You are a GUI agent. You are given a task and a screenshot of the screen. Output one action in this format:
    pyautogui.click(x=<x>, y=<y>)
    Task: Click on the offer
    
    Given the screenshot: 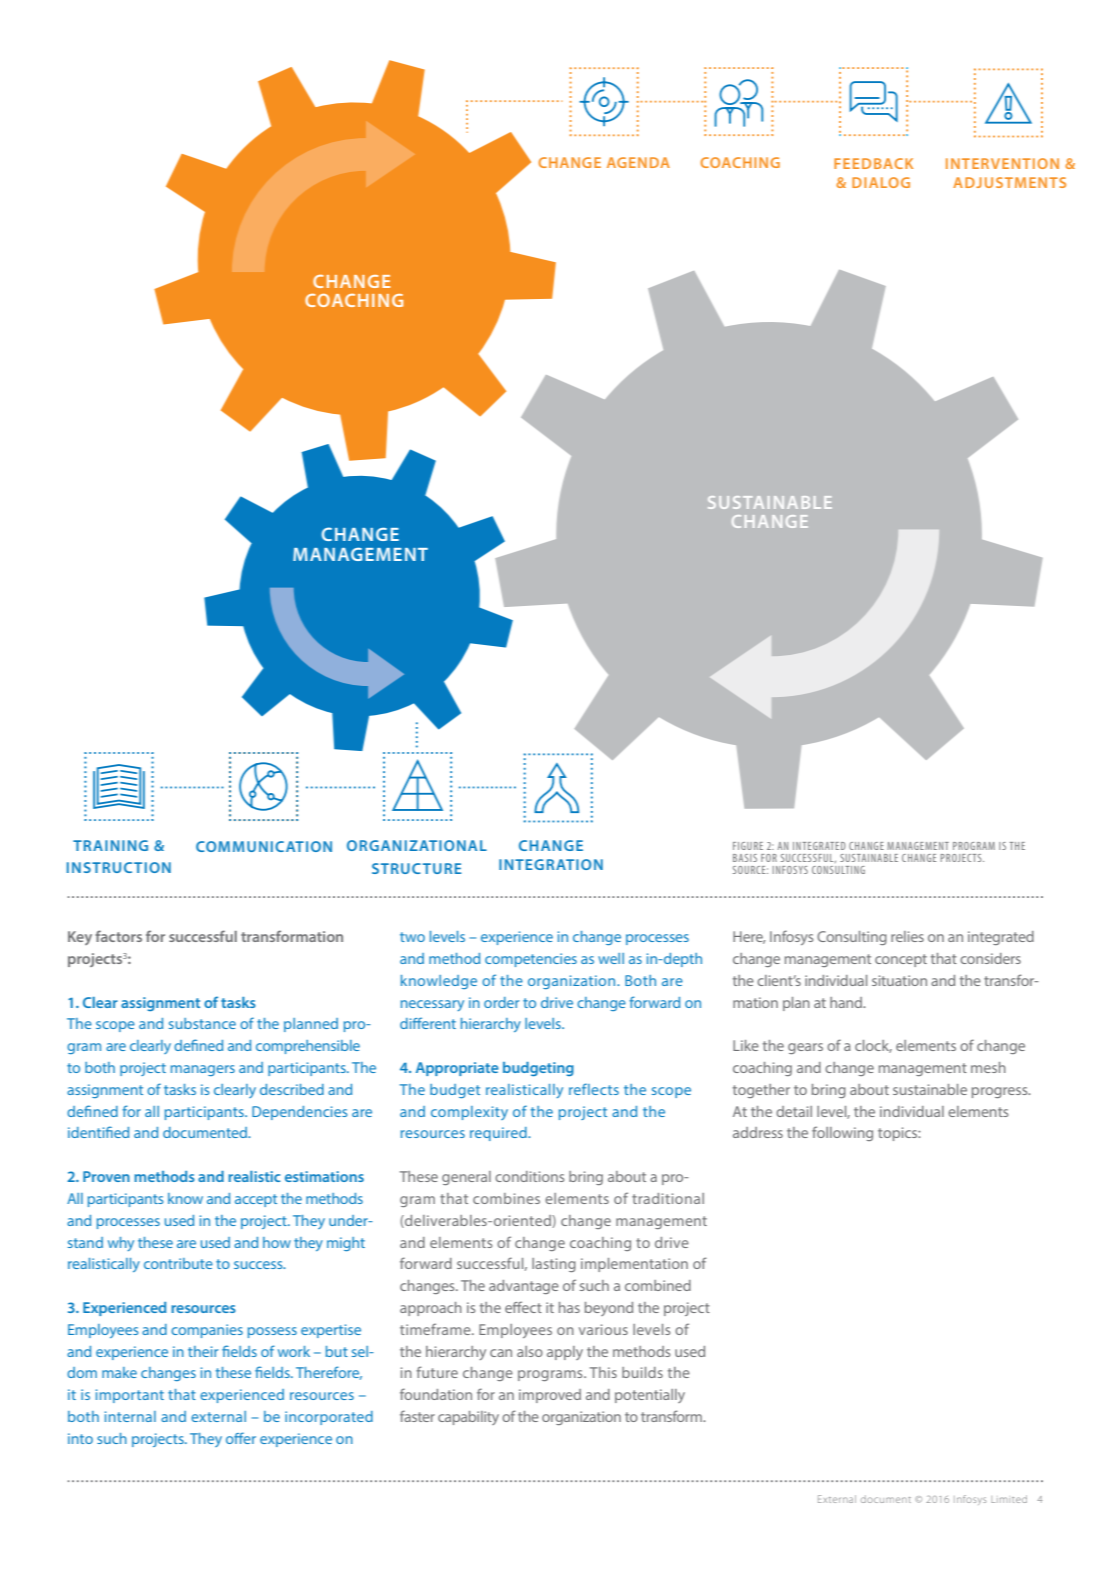 What is the action you would take?
    pyautogui.click(x=241, y=1438)
